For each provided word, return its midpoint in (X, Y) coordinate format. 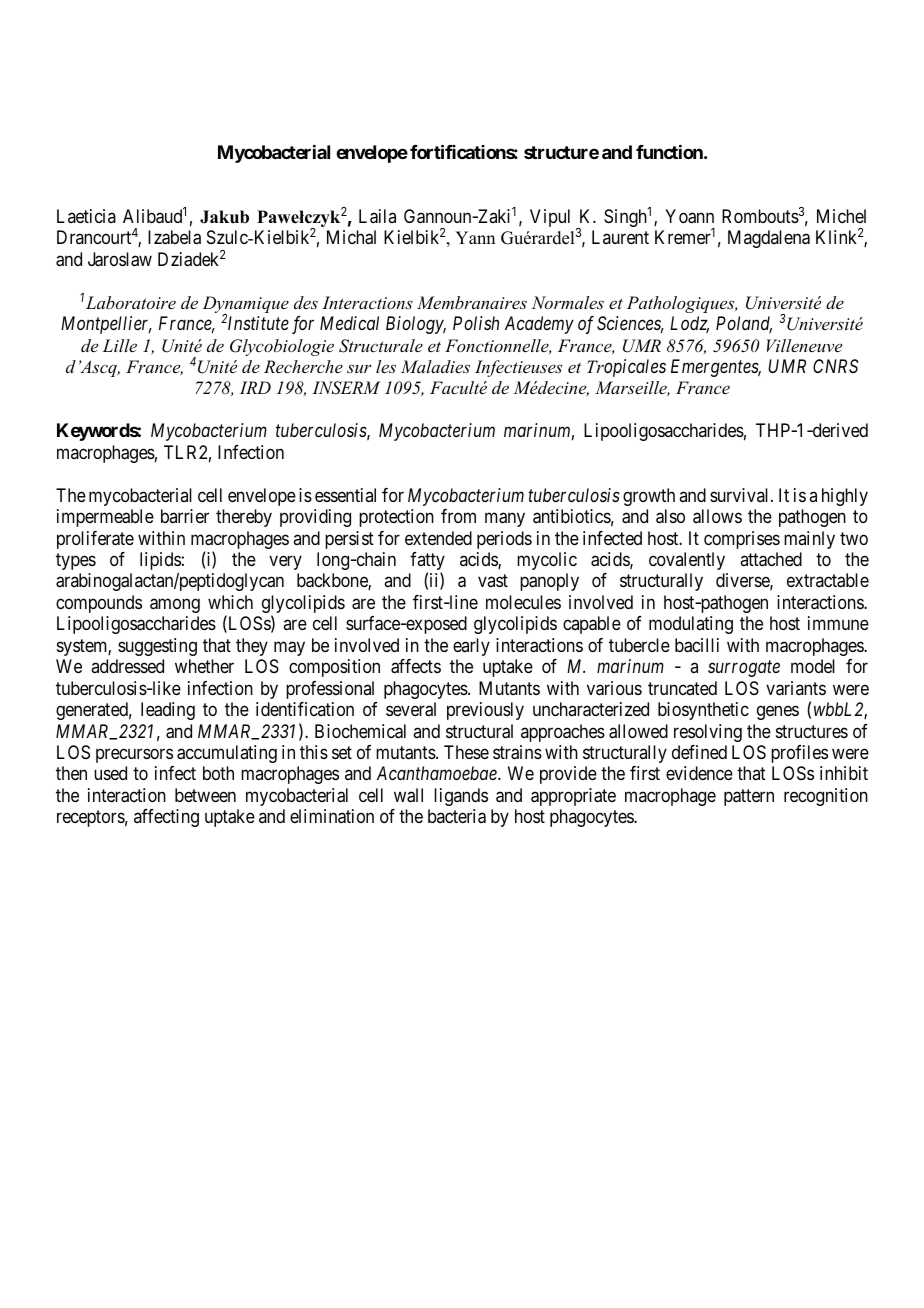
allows (717, 516)
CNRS (835, 366)
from (458, 516)
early (471, 647)
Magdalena (769, 239)
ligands (461, 797)
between (205, 795)
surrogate (744, 669)
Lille (120, 345)
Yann (475, 237)
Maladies (435, 366)
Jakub (224, 217)
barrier (185, 516)
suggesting (157, 647)
